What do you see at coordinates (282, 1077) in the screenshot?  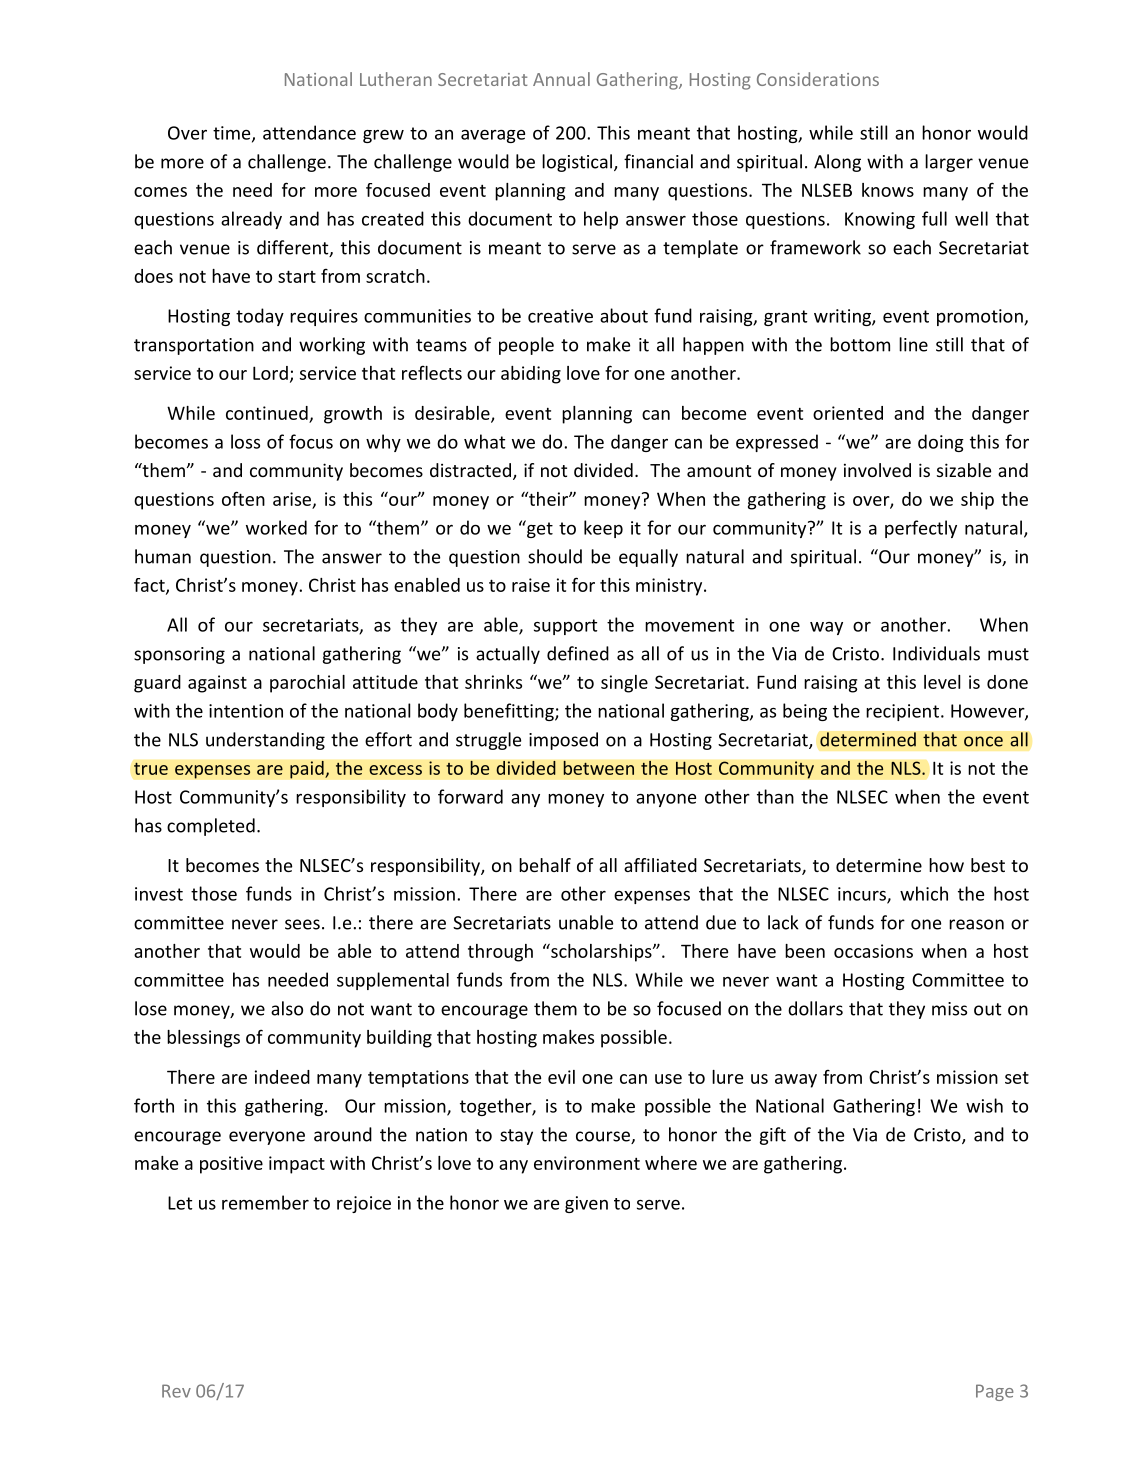 I see `indeed` at bounding box center [282, 1077].
